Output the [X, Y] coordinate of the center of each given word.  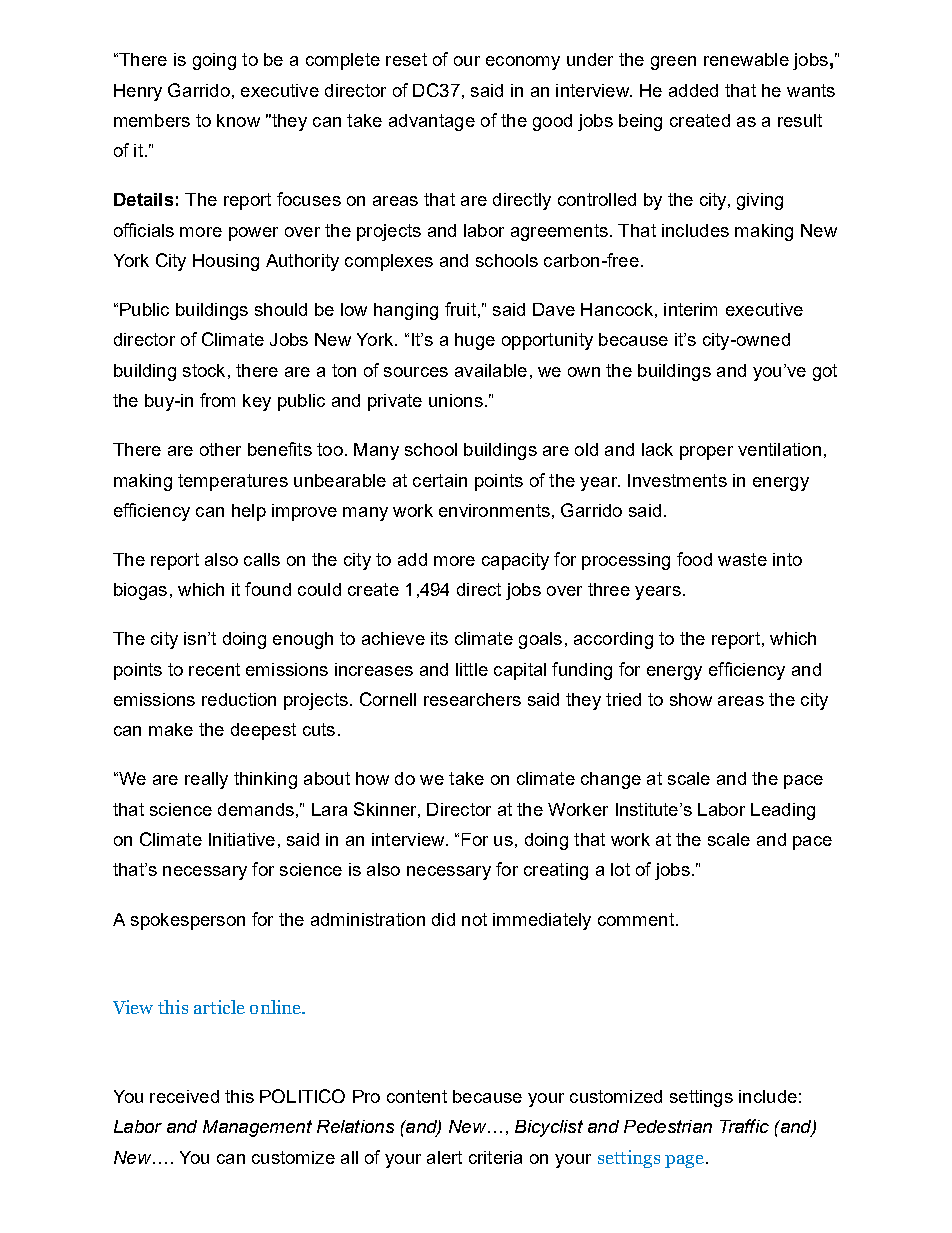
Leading [783, 811]
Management [257, 1128]
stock [204, 370]
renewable [746, 59]
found [268, 589]
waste [742, 559]
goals [540, 640]
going [214, 61]
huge [475, 341]
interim [690, 309]
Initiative [242, 839]
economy [523, 63]
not [474, 919]
